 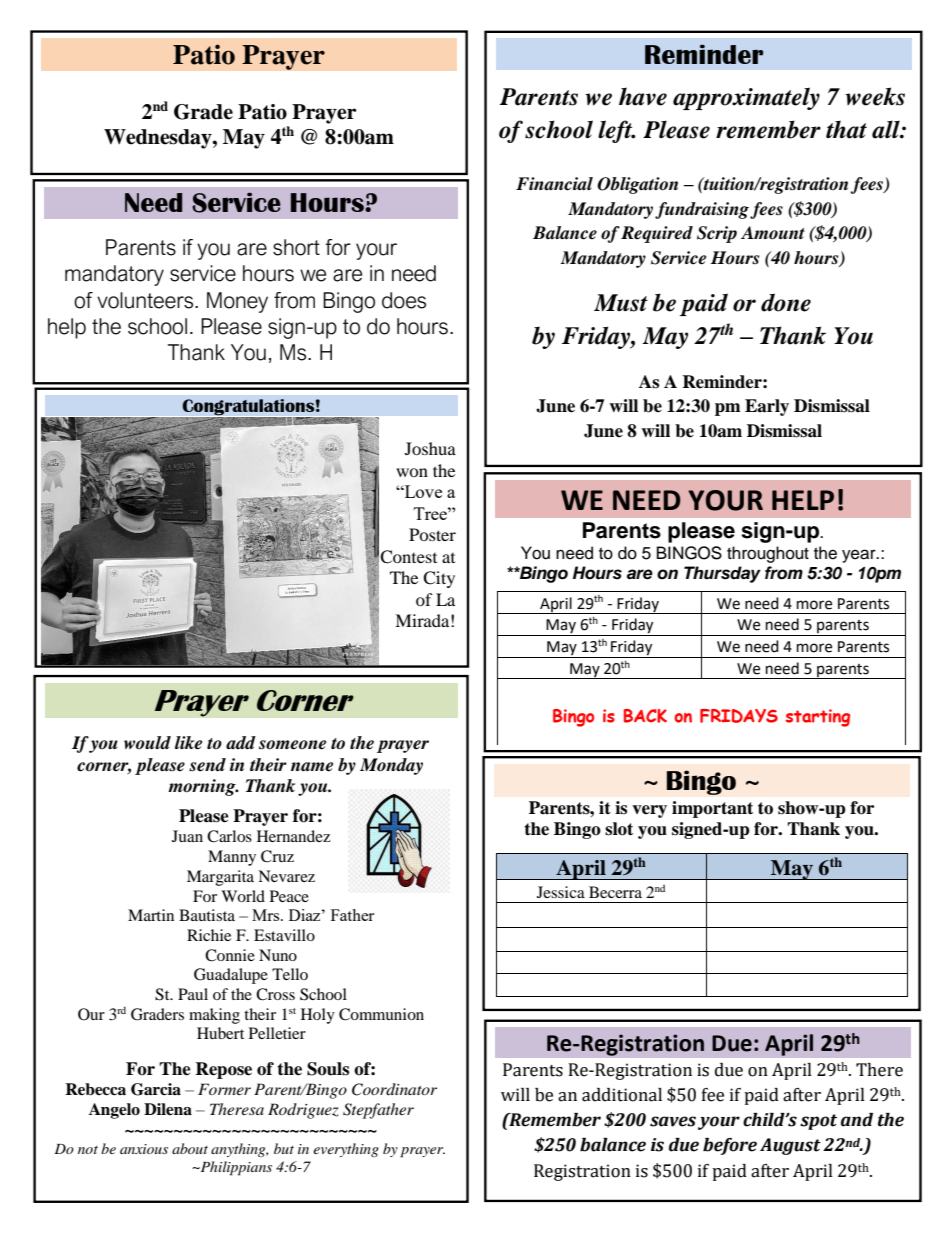 What do you see at coordinates (220, 878) in the image?
I see `Margarita` at bounding box center [220, 878].
